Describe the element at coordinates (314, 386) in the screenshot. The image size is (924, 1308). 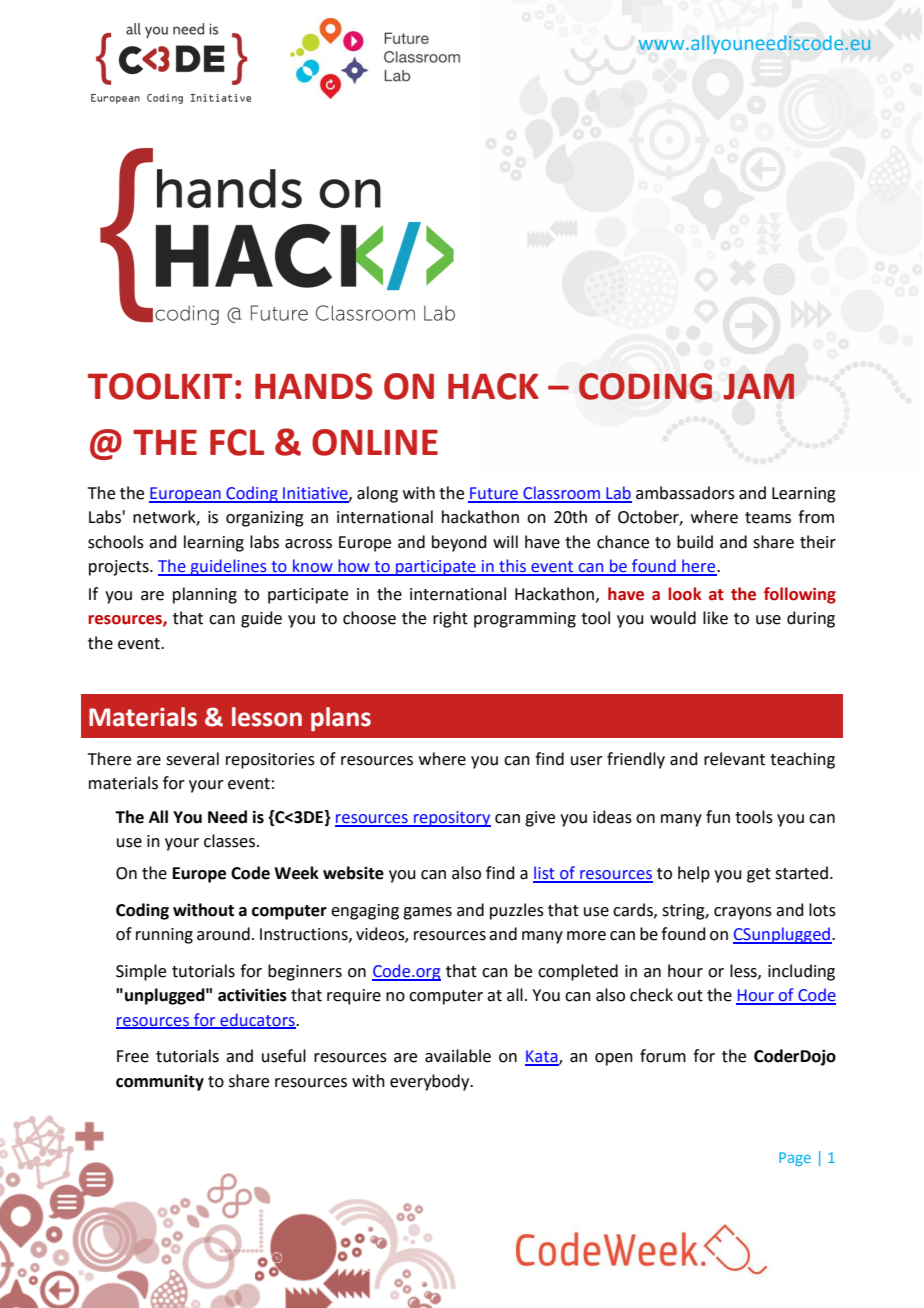
I see `HANDS` at that location.
